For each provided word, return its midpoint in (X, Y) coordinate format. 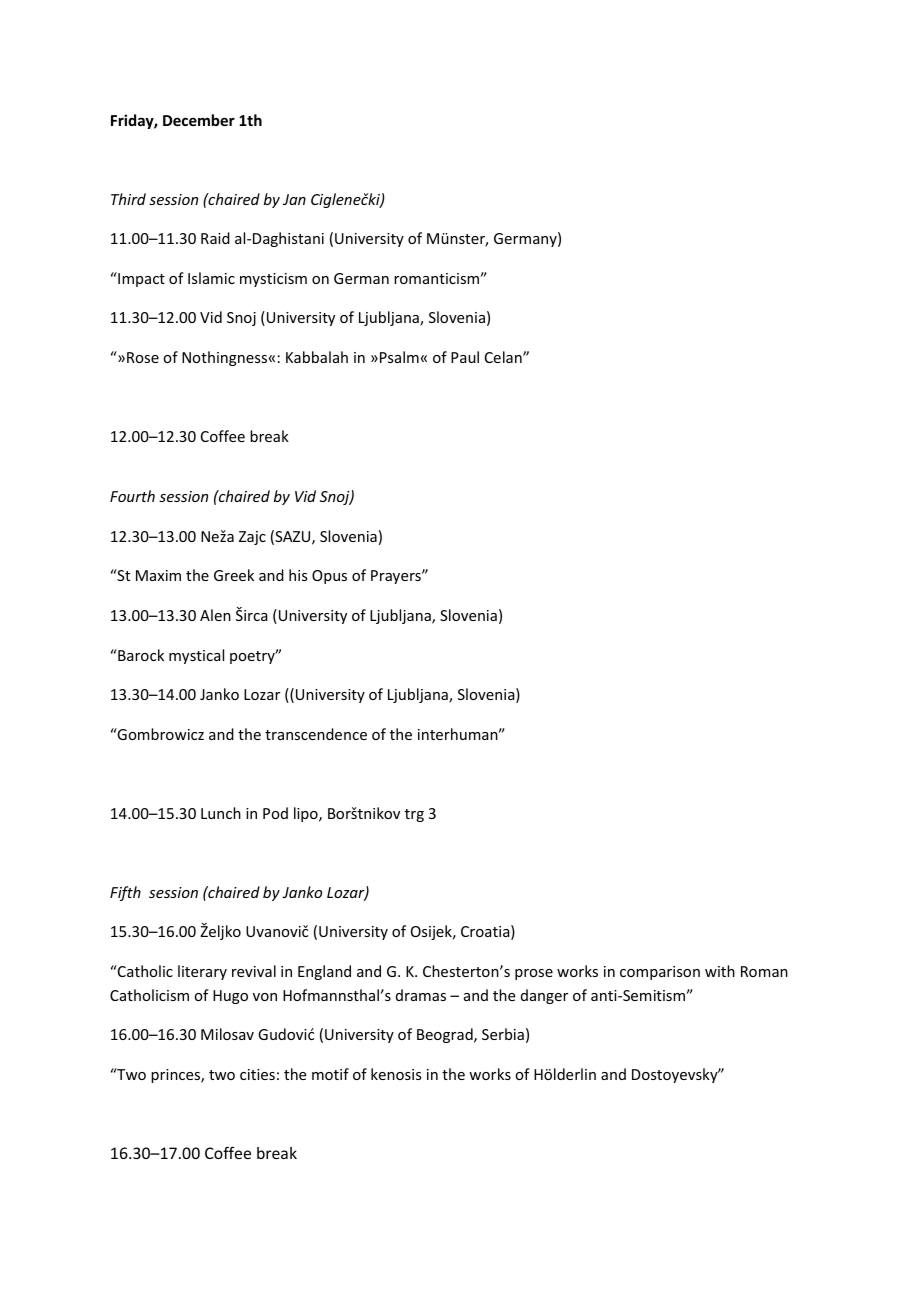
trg (414, 815)
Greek (234, 575)
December (199, 120)
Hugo (230, 997)
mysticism (273, 280)
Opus (329, 577)
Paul (465, 357)
